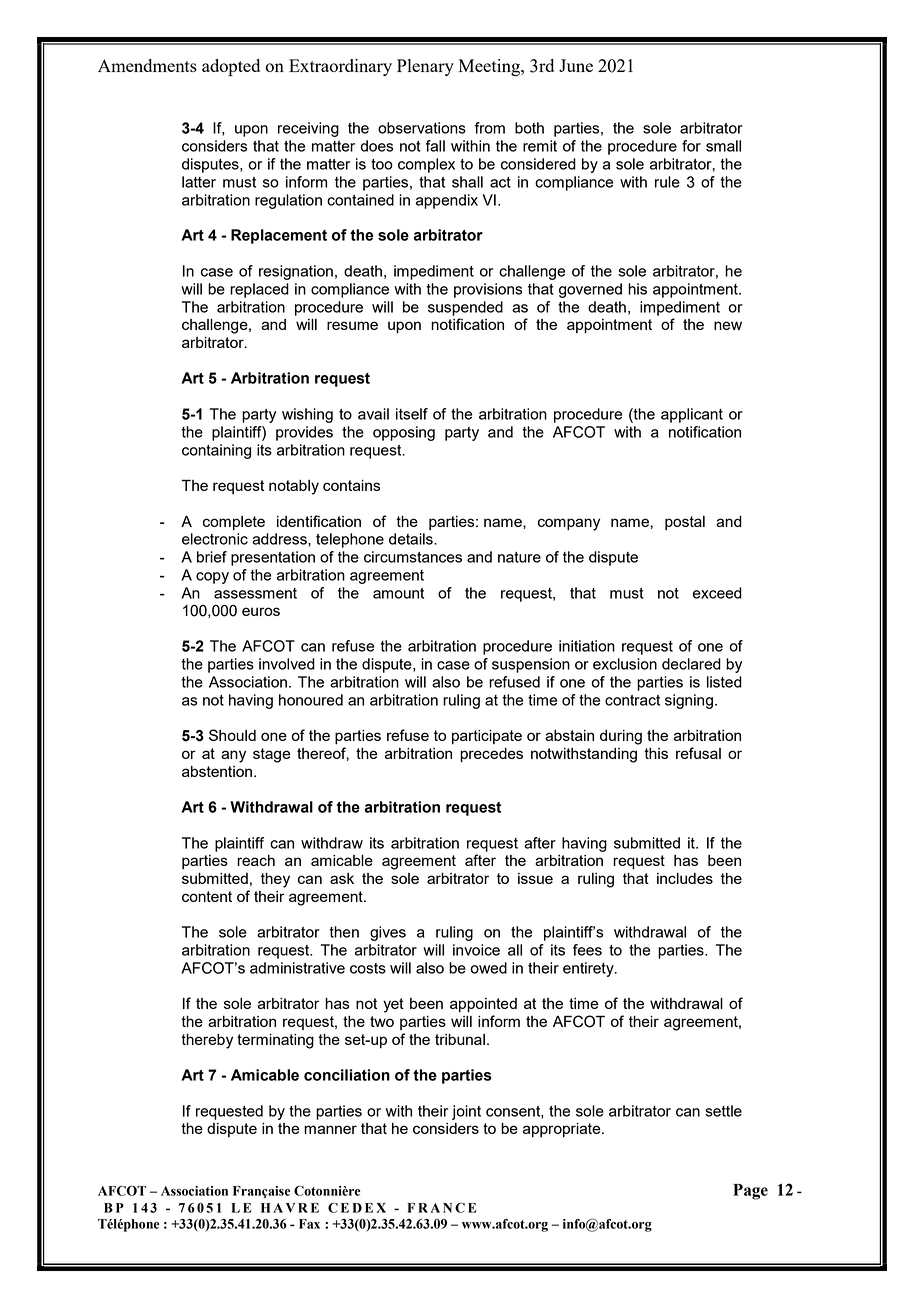  Describe the element at coordinates (261, 611) in the screenshot. I see `euros` at that location.
